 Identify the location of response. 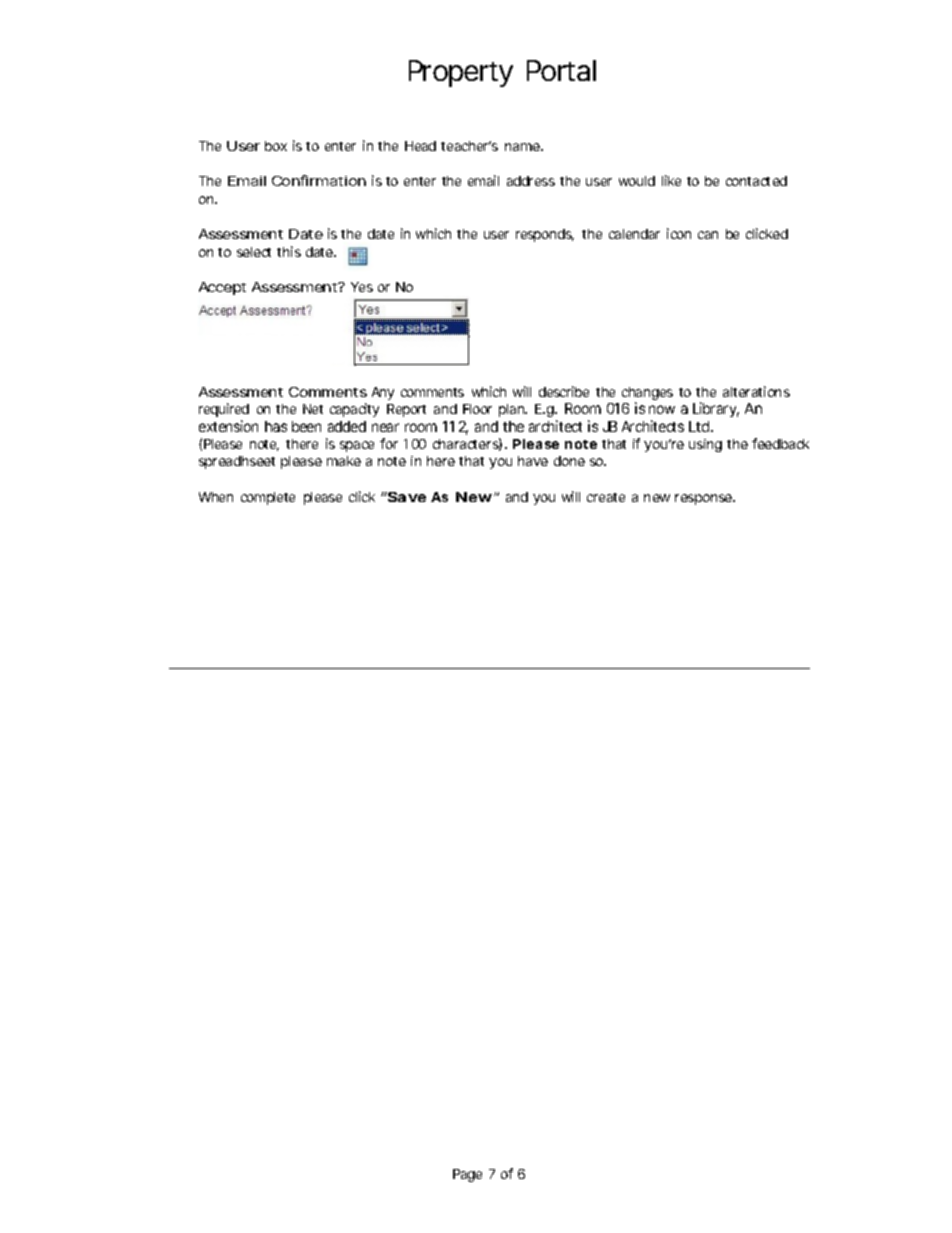
(704, 499).
